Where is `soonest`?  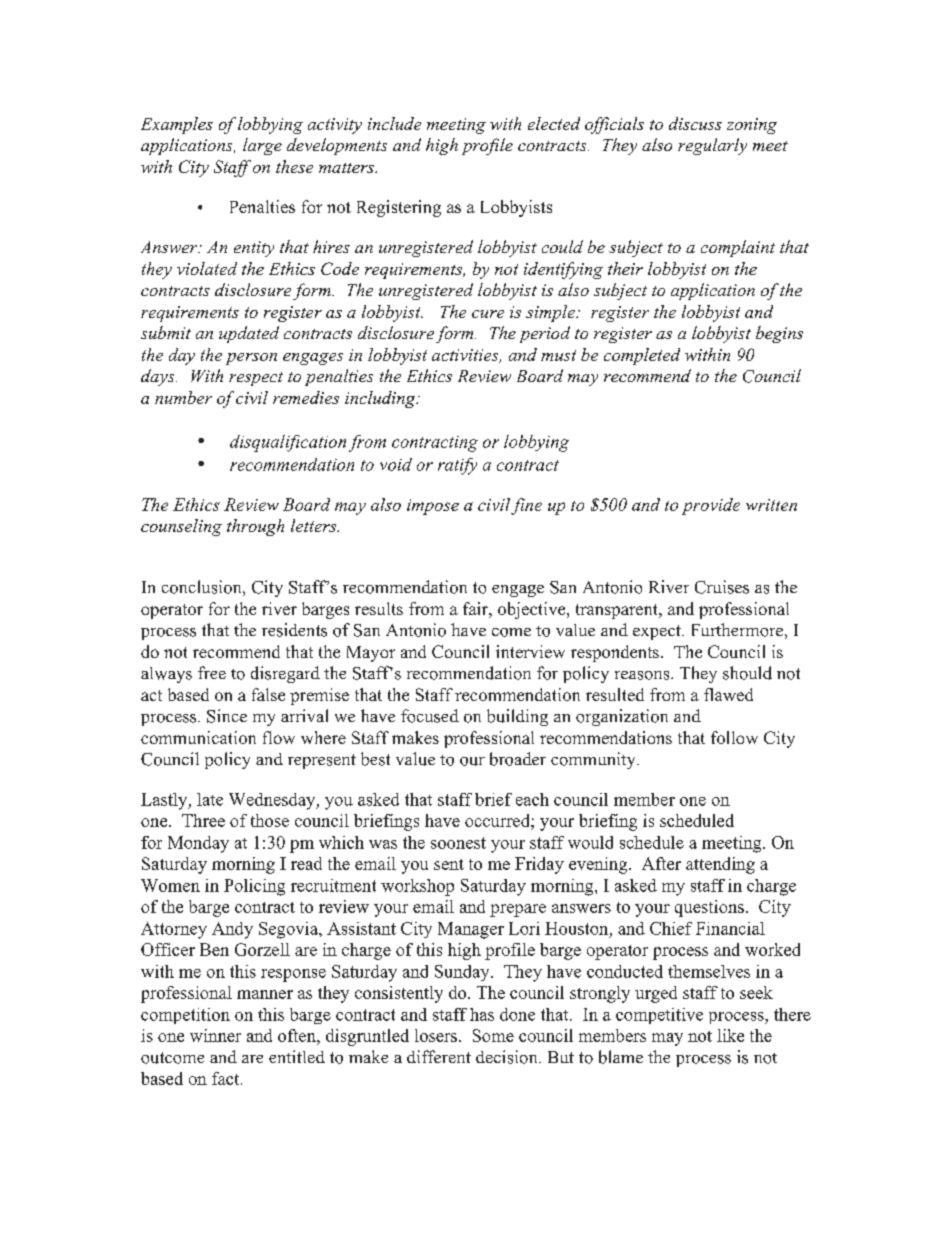 soonest is located at coordinates (458, 843).
